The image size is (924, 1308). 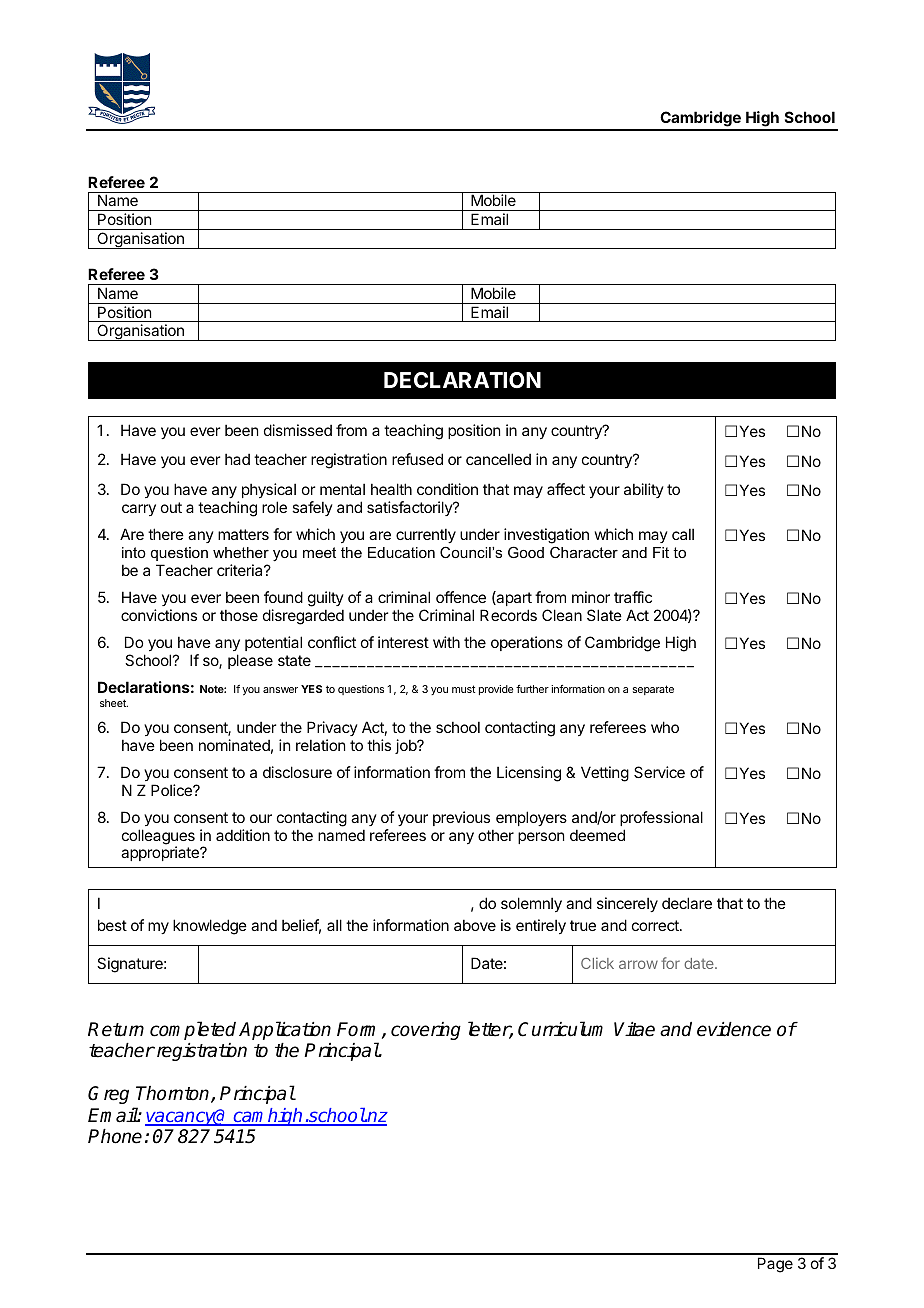 I want to click on refused, so click(x=417, y=459).
